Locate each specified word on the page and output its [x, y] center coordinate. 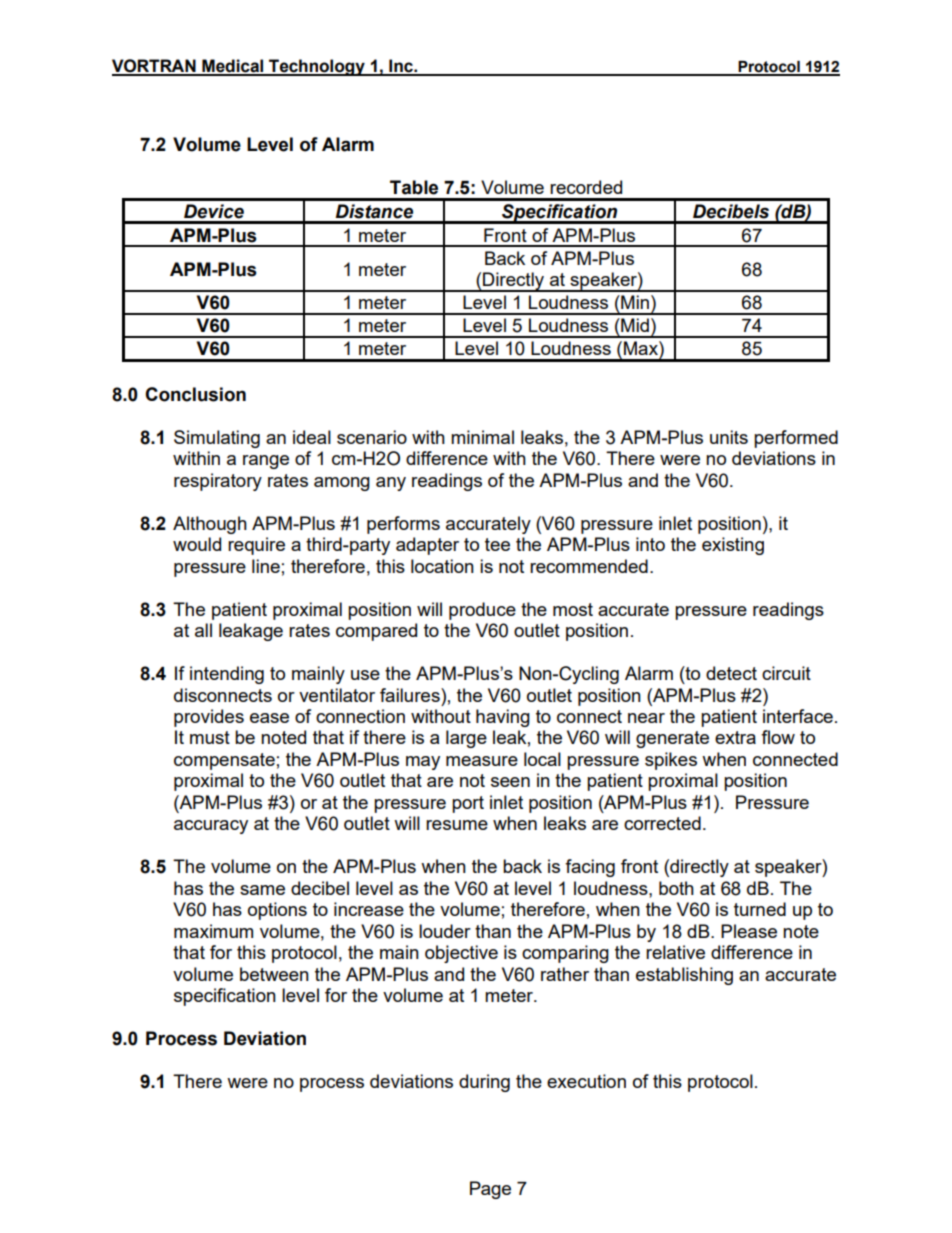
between [274, 974]
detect [731, 673]
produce [482, 611]
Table [414, 187]
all [203, 630]
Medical [233, 67]
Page [490, 1190]
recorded [586, 187]
